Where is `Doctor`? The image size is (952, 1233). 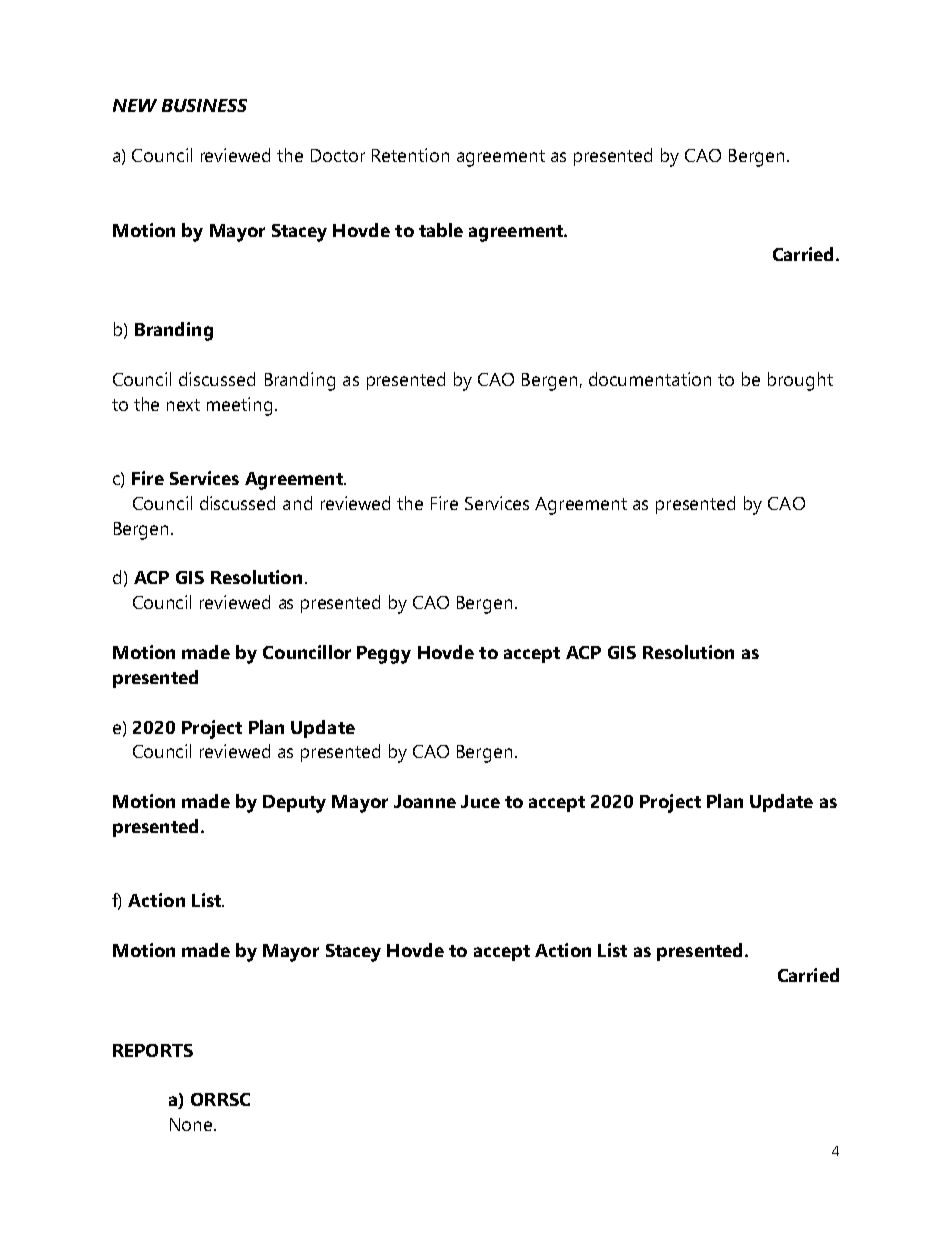
Doctor is located at coordinates (338, 155).
